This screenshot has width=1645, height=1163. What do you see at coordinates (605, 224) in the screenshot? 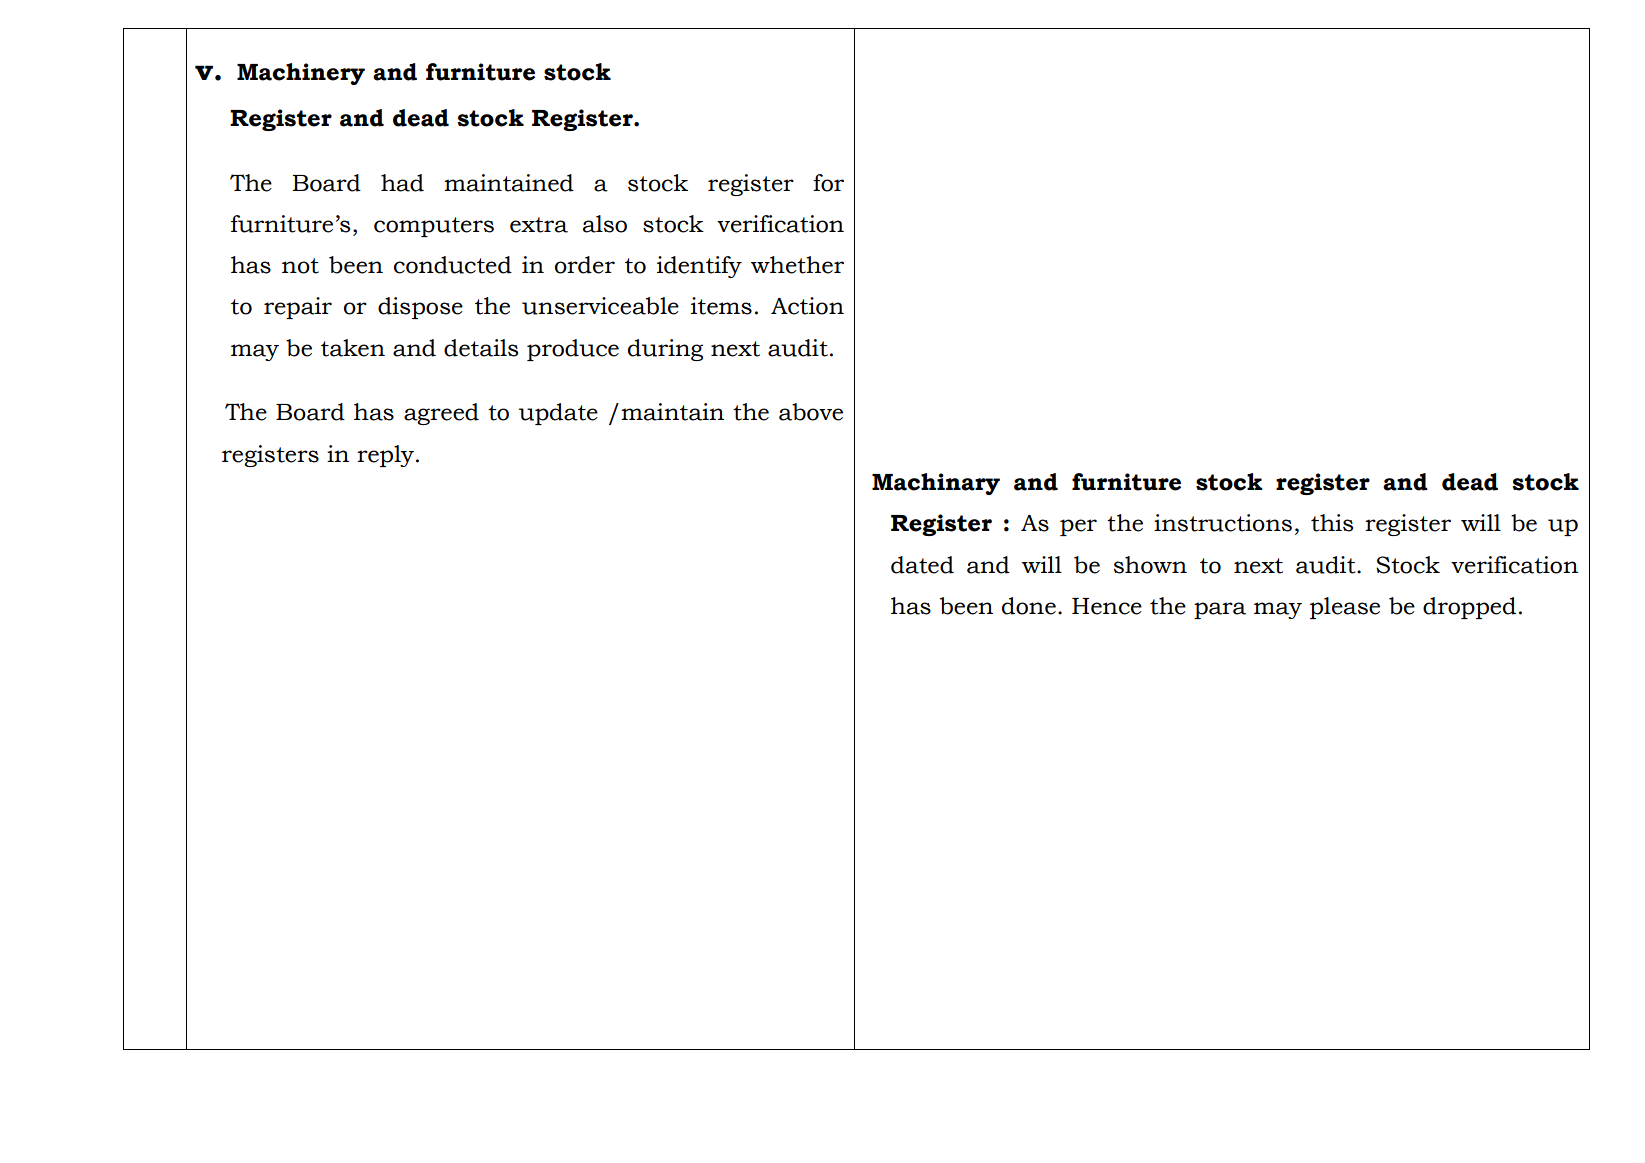
I see `also` at bounding box center [605, 224].
